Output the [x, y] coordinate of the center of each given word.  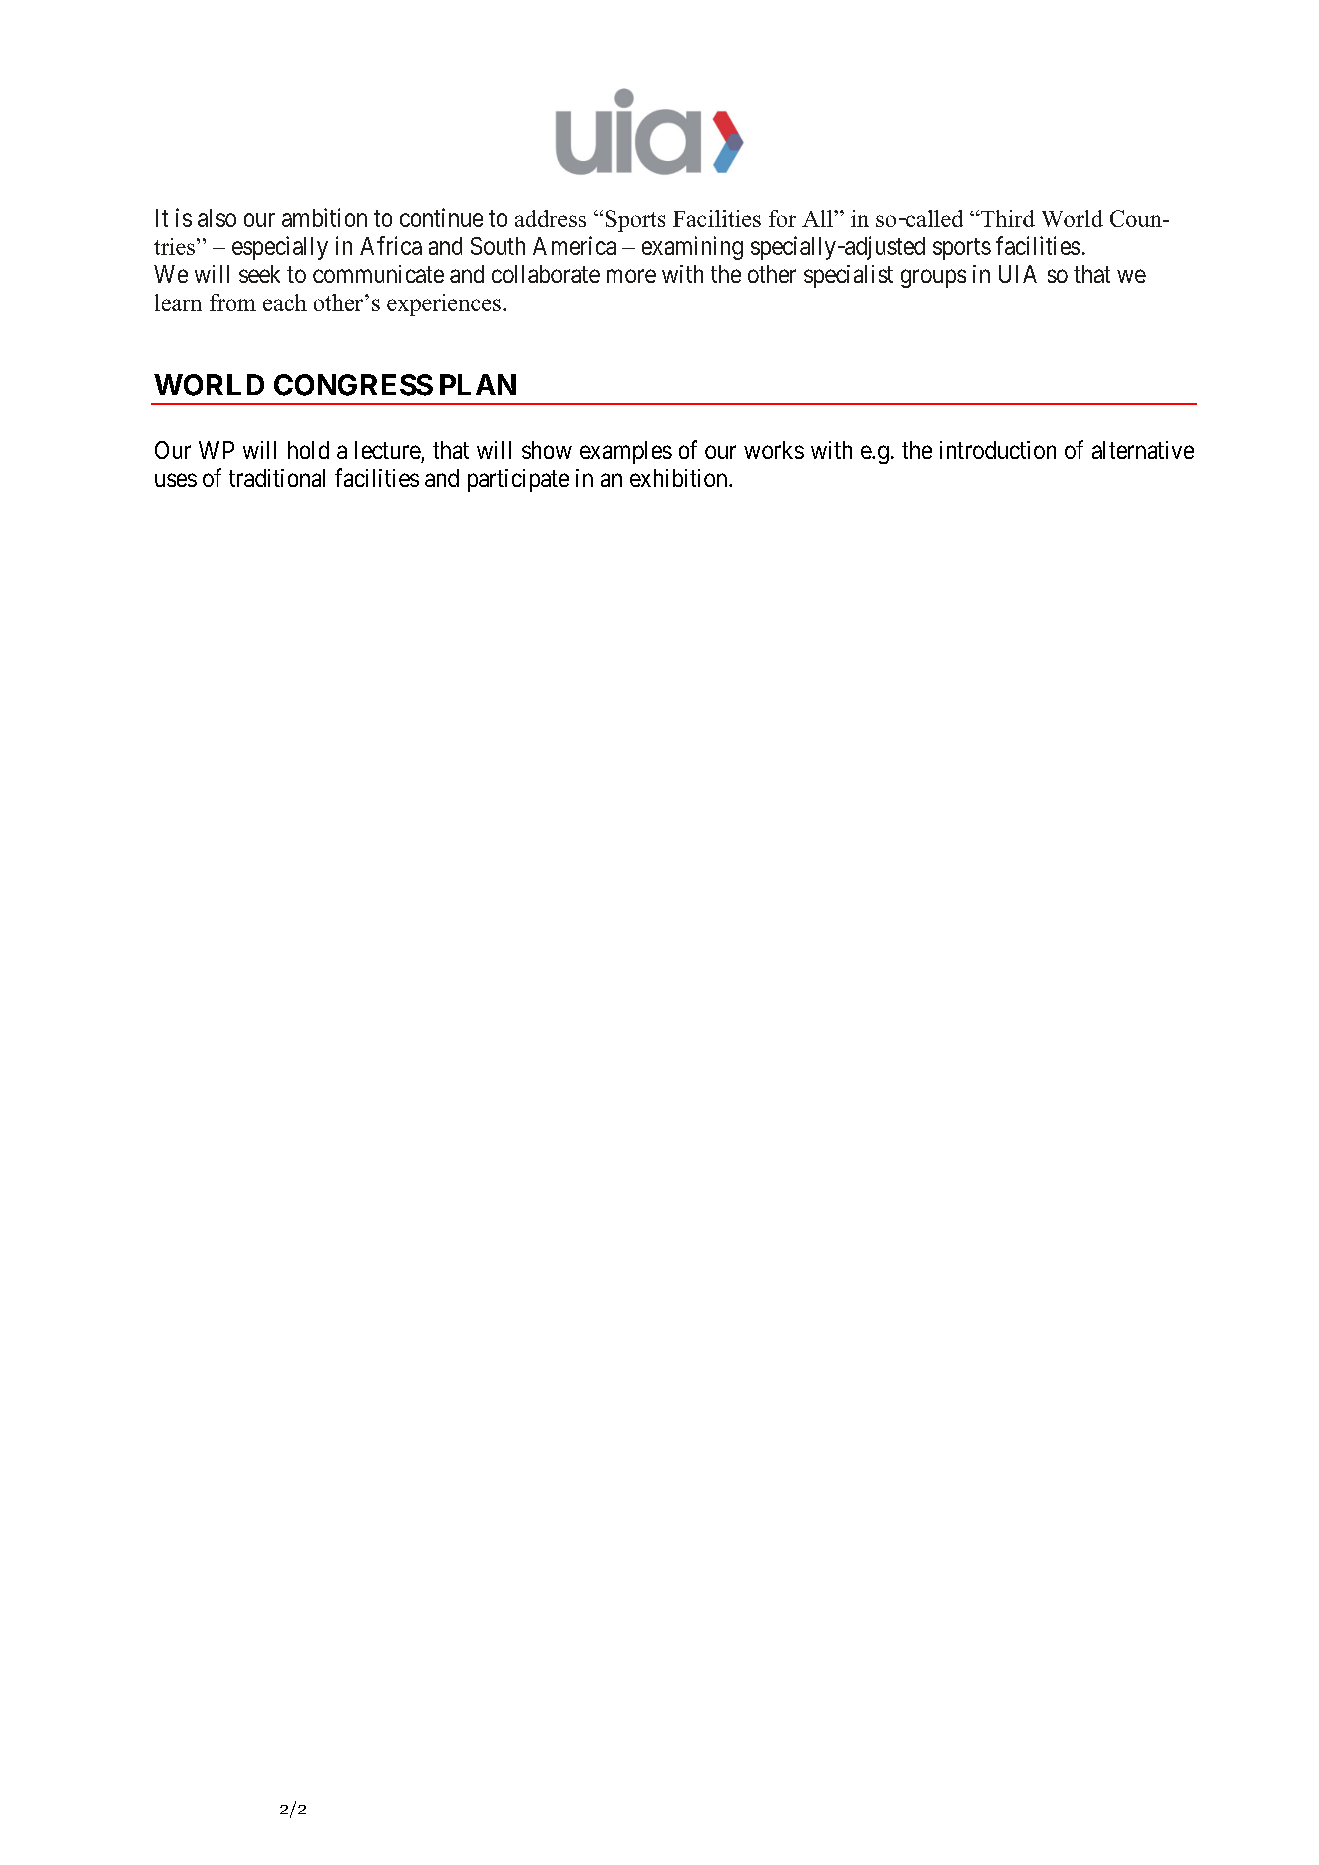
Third [1007, 218]
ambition [324, 217]
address [550, 218]
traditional [277, 478]
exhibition [680, 478]
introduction [998, 450]
